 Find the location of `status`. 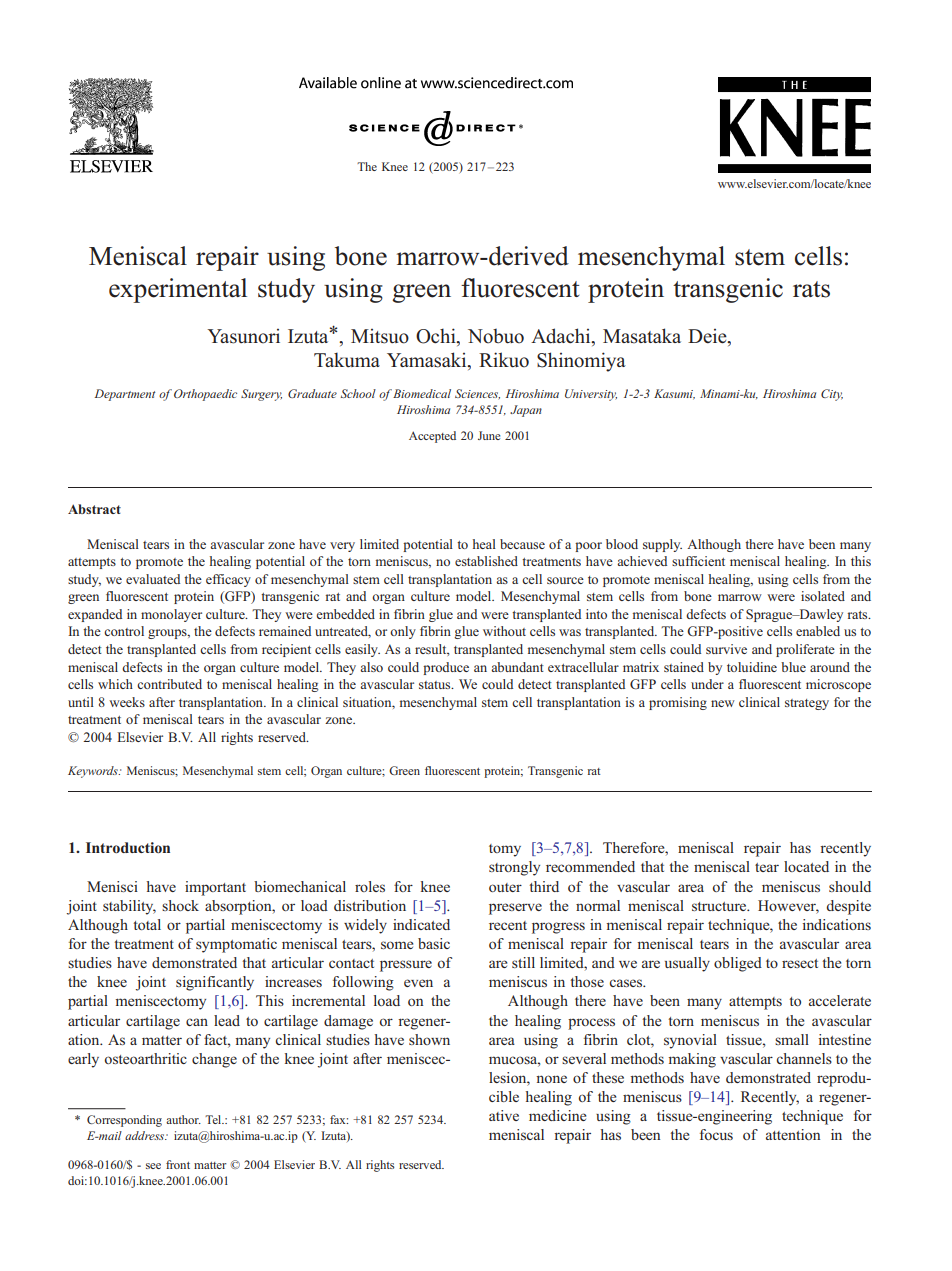

status is located at coordinates (436, 685).
